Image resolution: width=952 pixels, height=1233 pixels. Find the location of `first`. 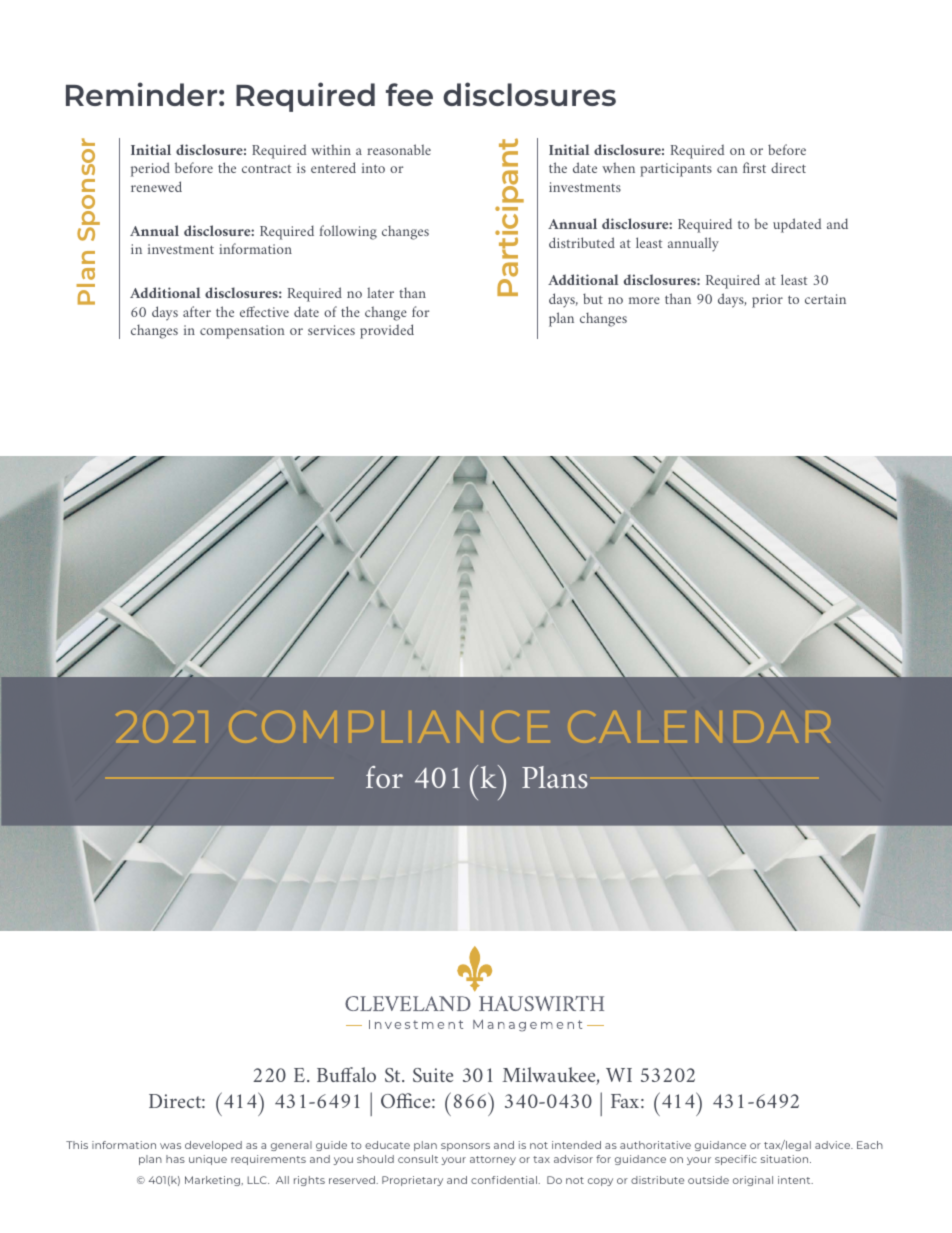

first is located at coordinates (754, 167).
